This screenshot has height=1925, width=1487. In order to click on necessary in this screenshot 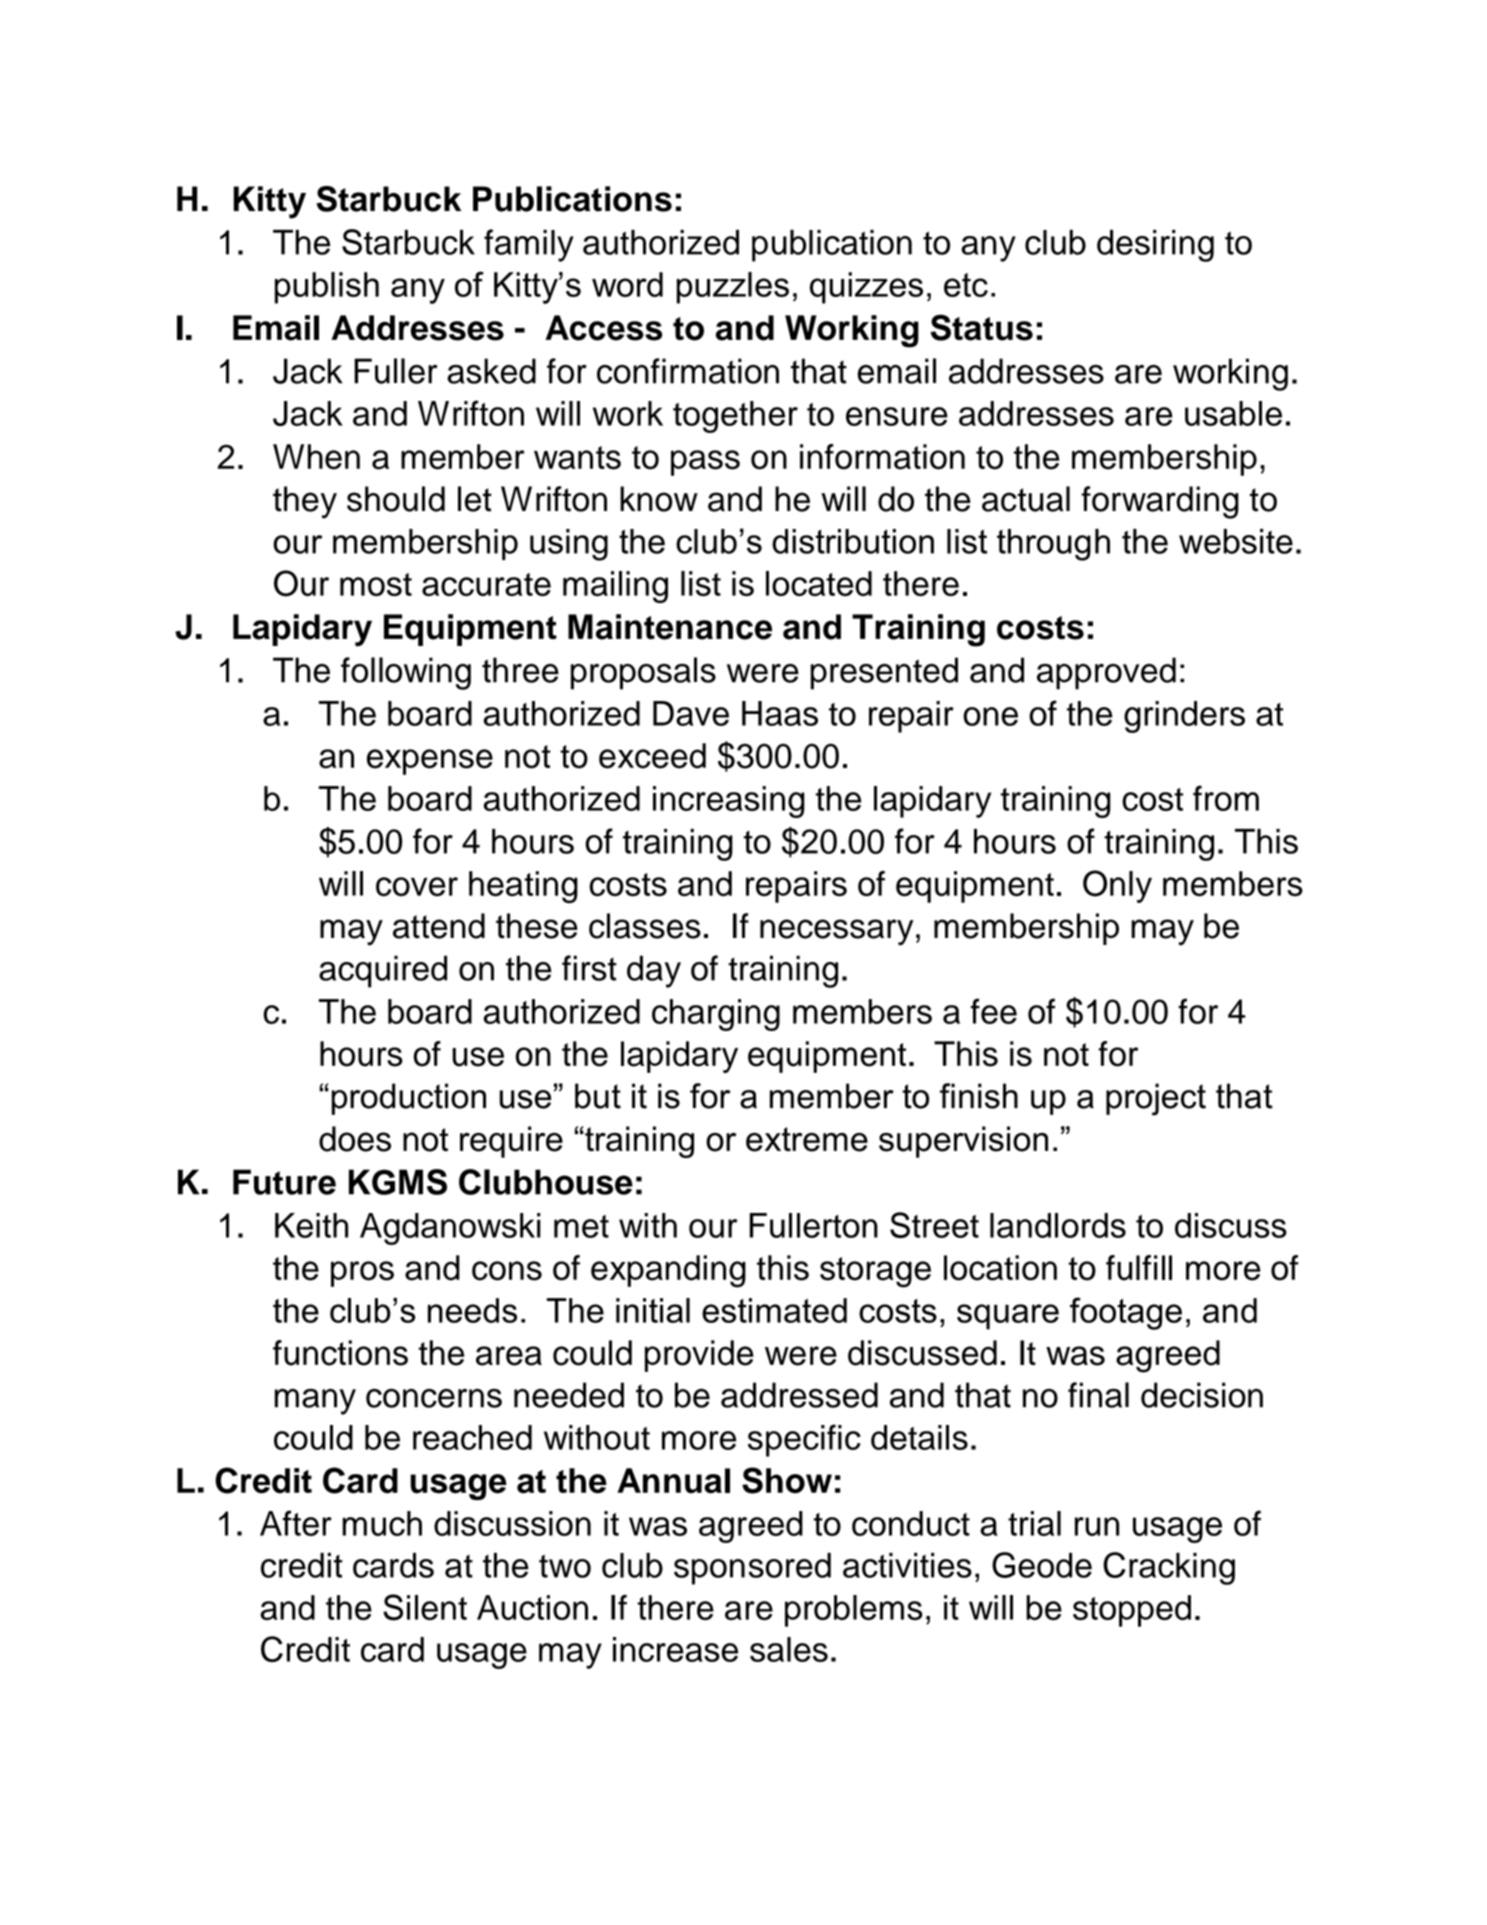, I will do `click(836, 932)`.
